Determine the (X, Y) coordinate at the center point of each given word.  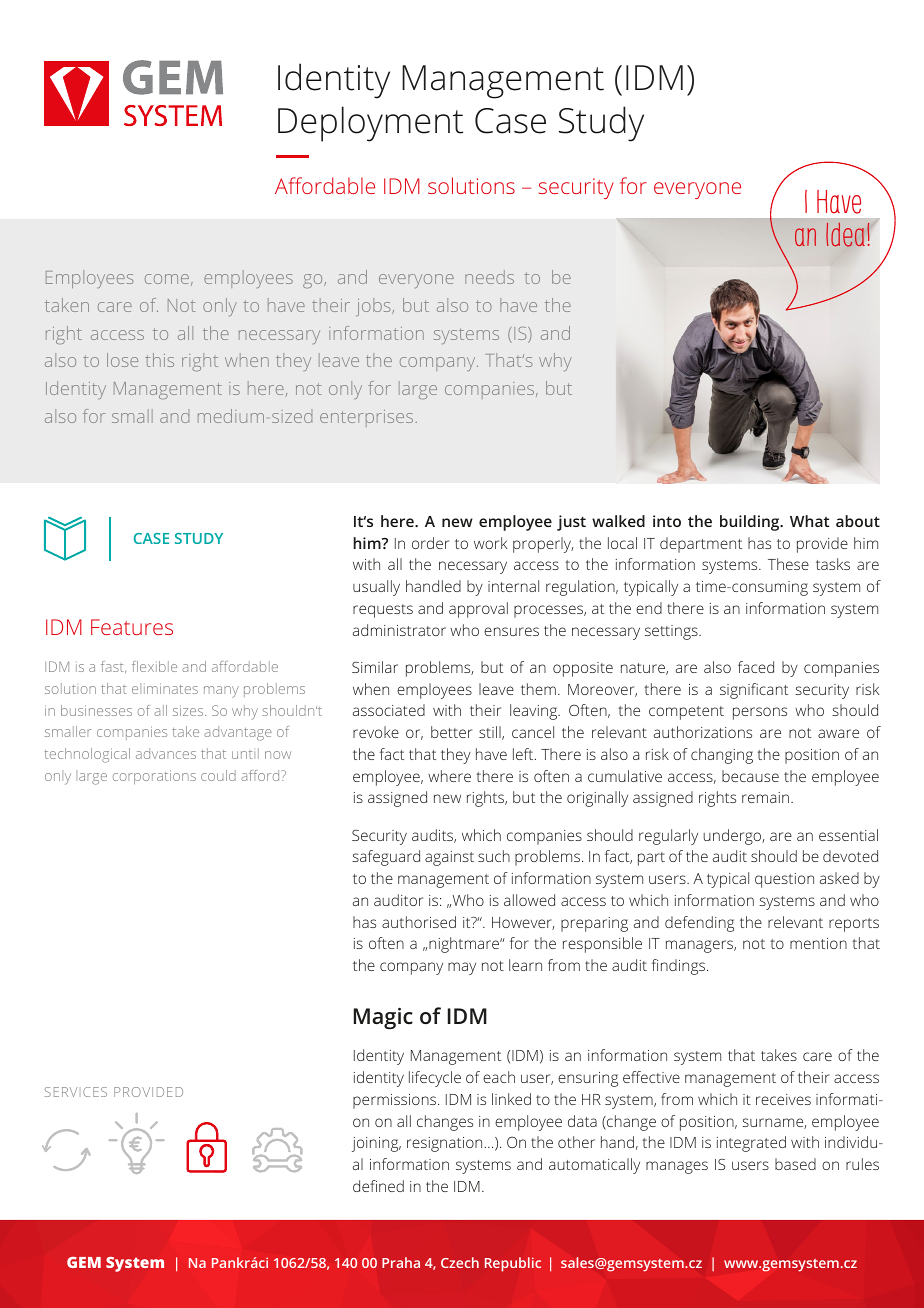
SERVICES (76, 1092)
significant (754, 691)
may (462, 968)
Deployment (370, 124)
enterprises (366, 418)
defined (378, 1186)
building (751, 523)
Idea (845, 235)
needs (489, 277)
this (159, 360)
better (451, 732)
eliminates (165, 688)
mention (818, 943)
